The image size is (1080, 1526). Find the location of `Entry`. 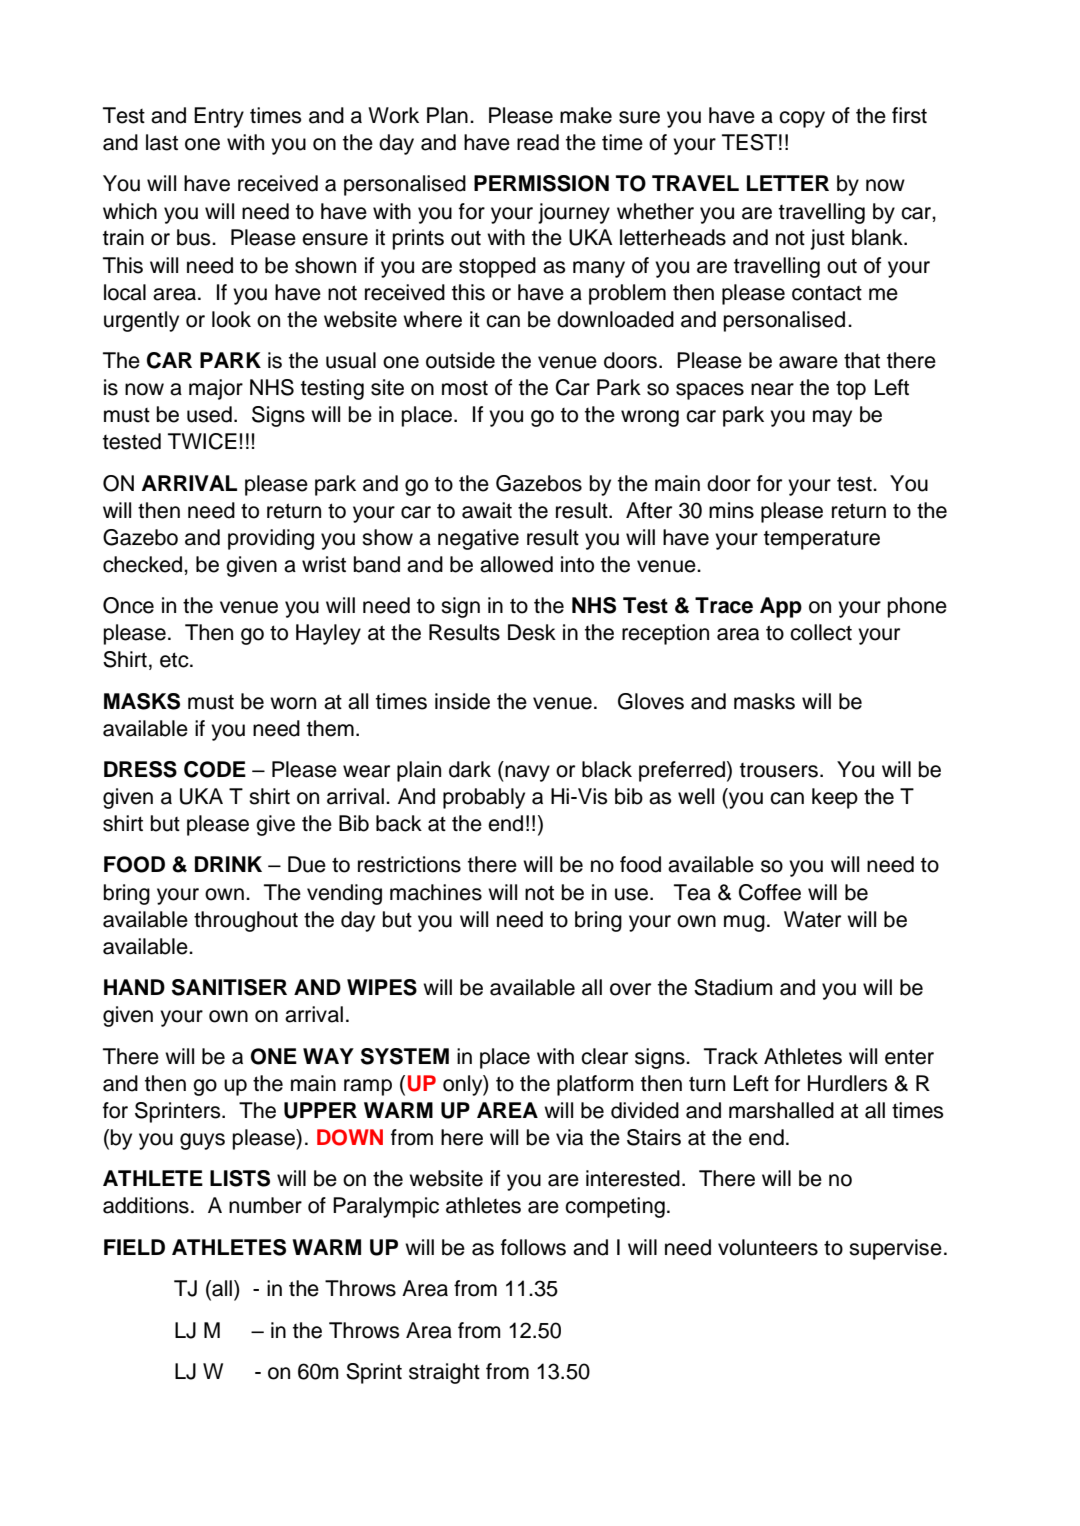

Entry is located at coordinates (219, 117).
